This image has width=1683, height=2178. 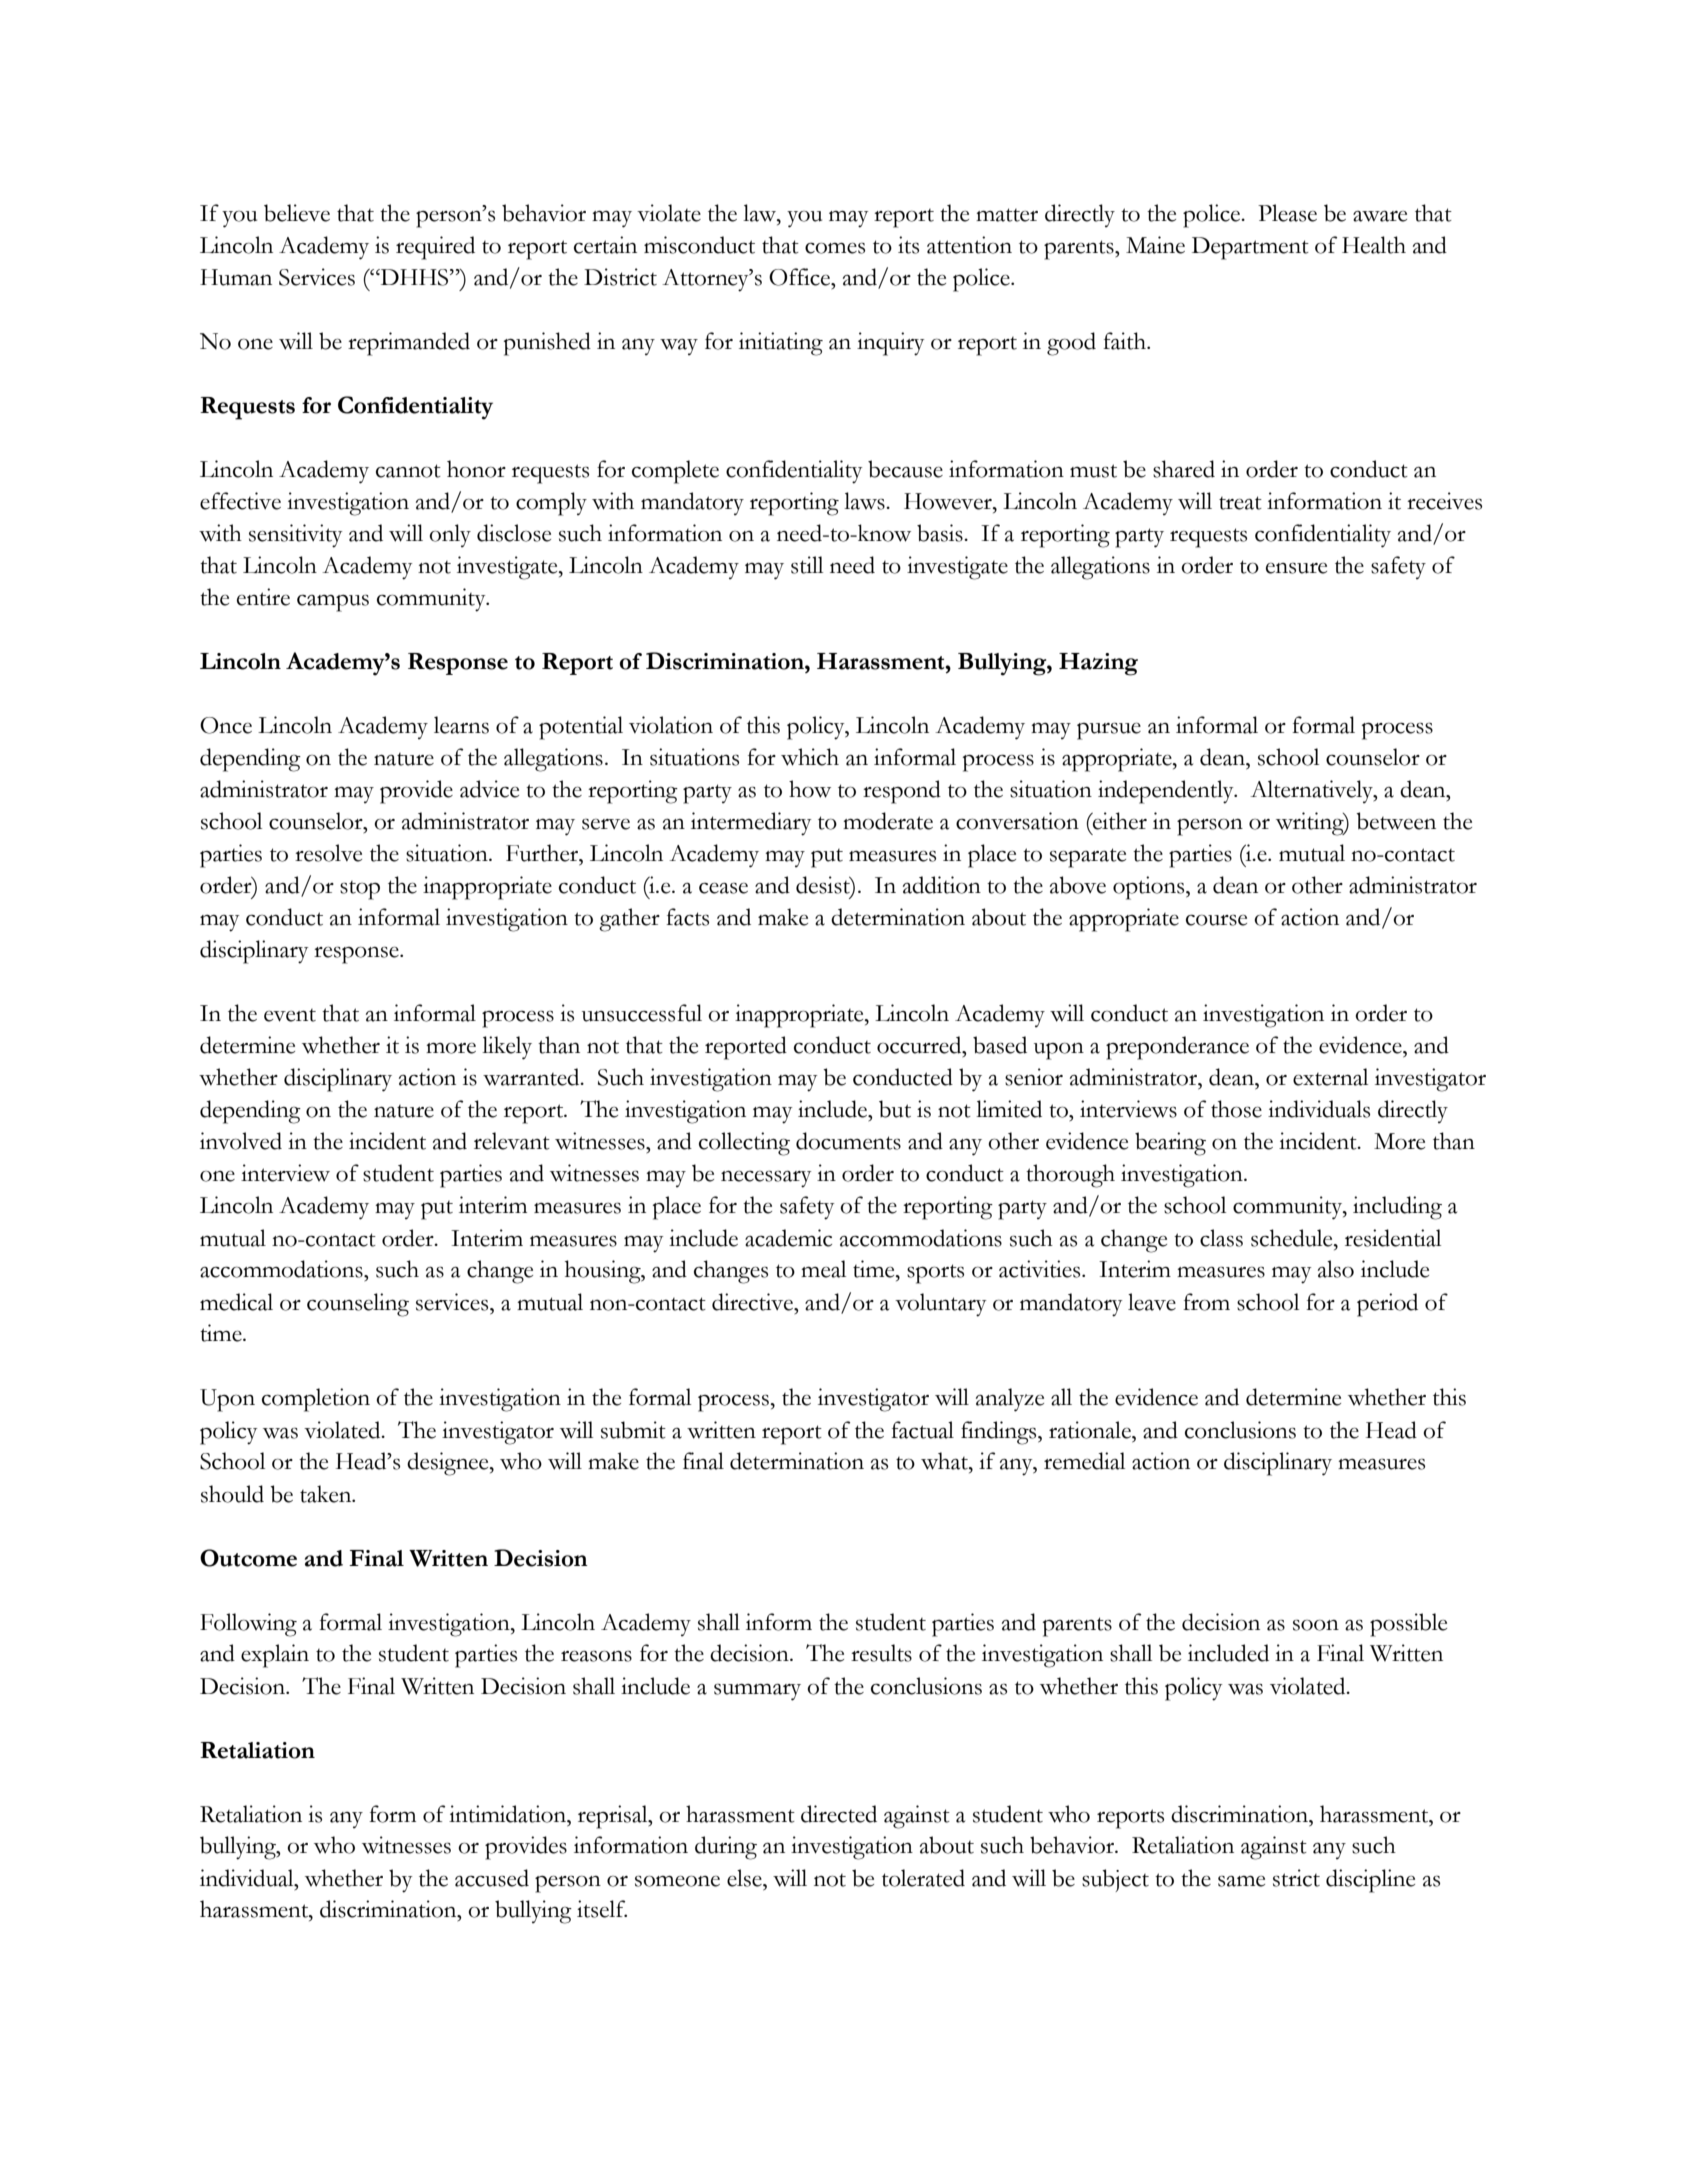 I want to click on counseling, so click(x=358, y=1305).
